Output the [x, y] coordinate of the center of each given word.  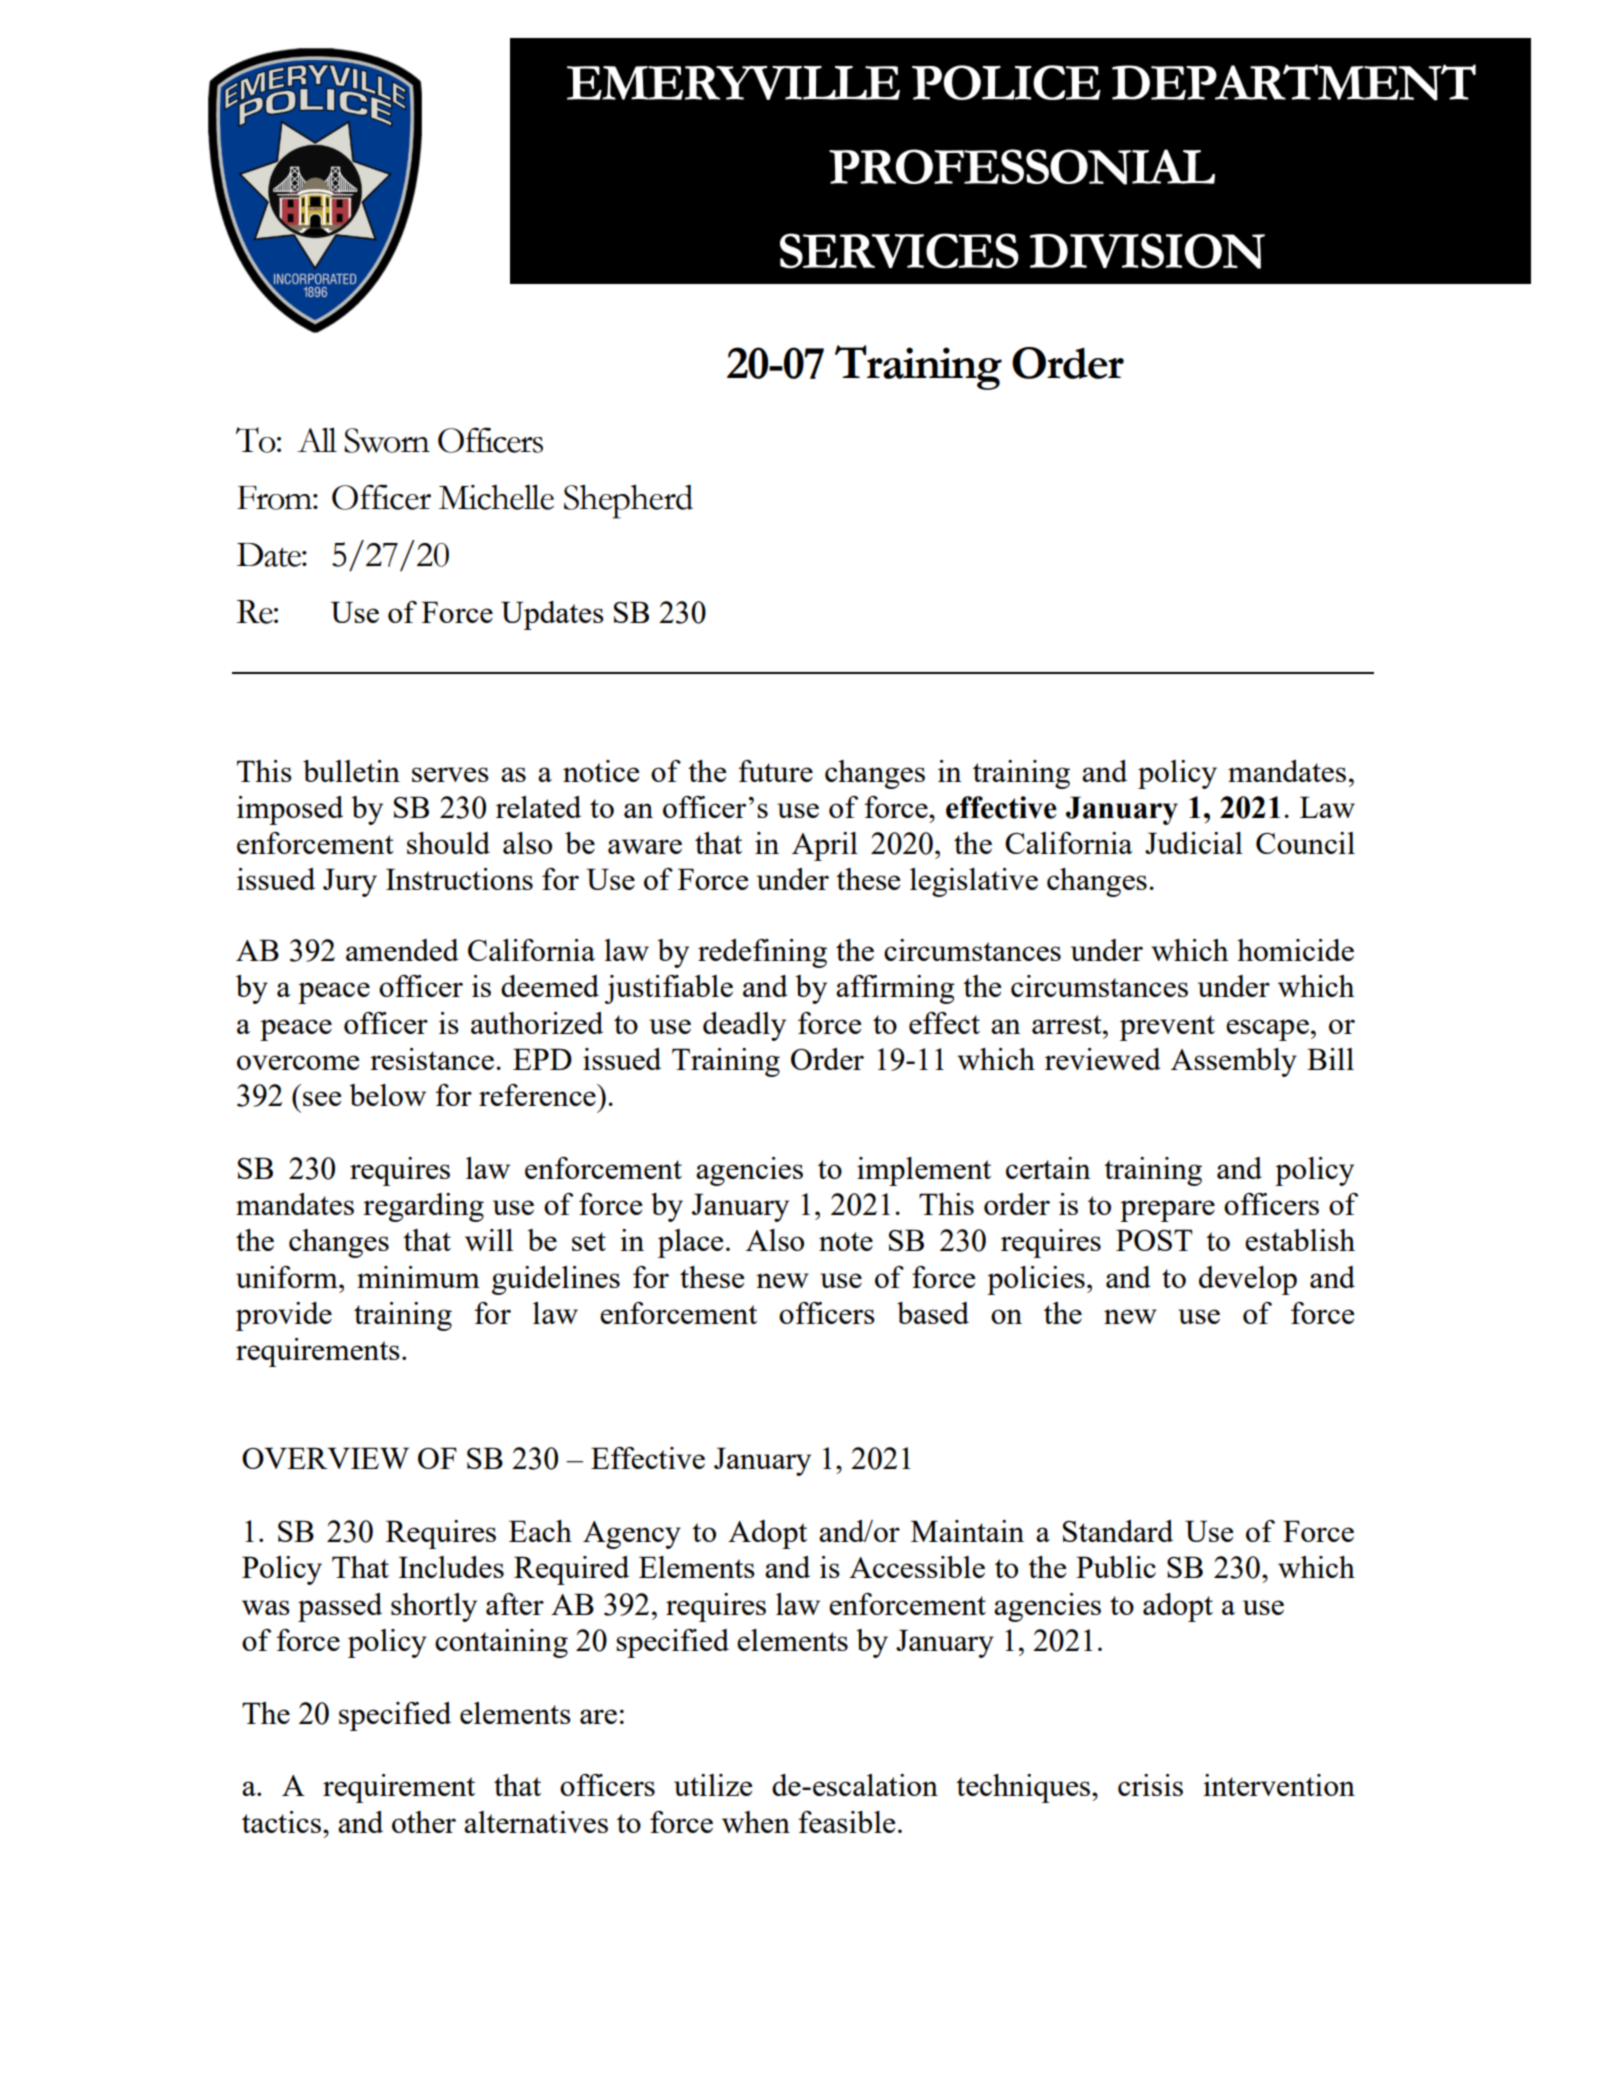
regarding [423, 1207]
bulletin [351, 771]
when [756, 1822]
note [846, 1241]
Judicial [1194, 843]
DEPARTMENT [1294, 82]
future [776, 771]
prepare [1167, 1211]
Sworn [387, 440]
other [424, 1822]
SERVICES [899, 251]
